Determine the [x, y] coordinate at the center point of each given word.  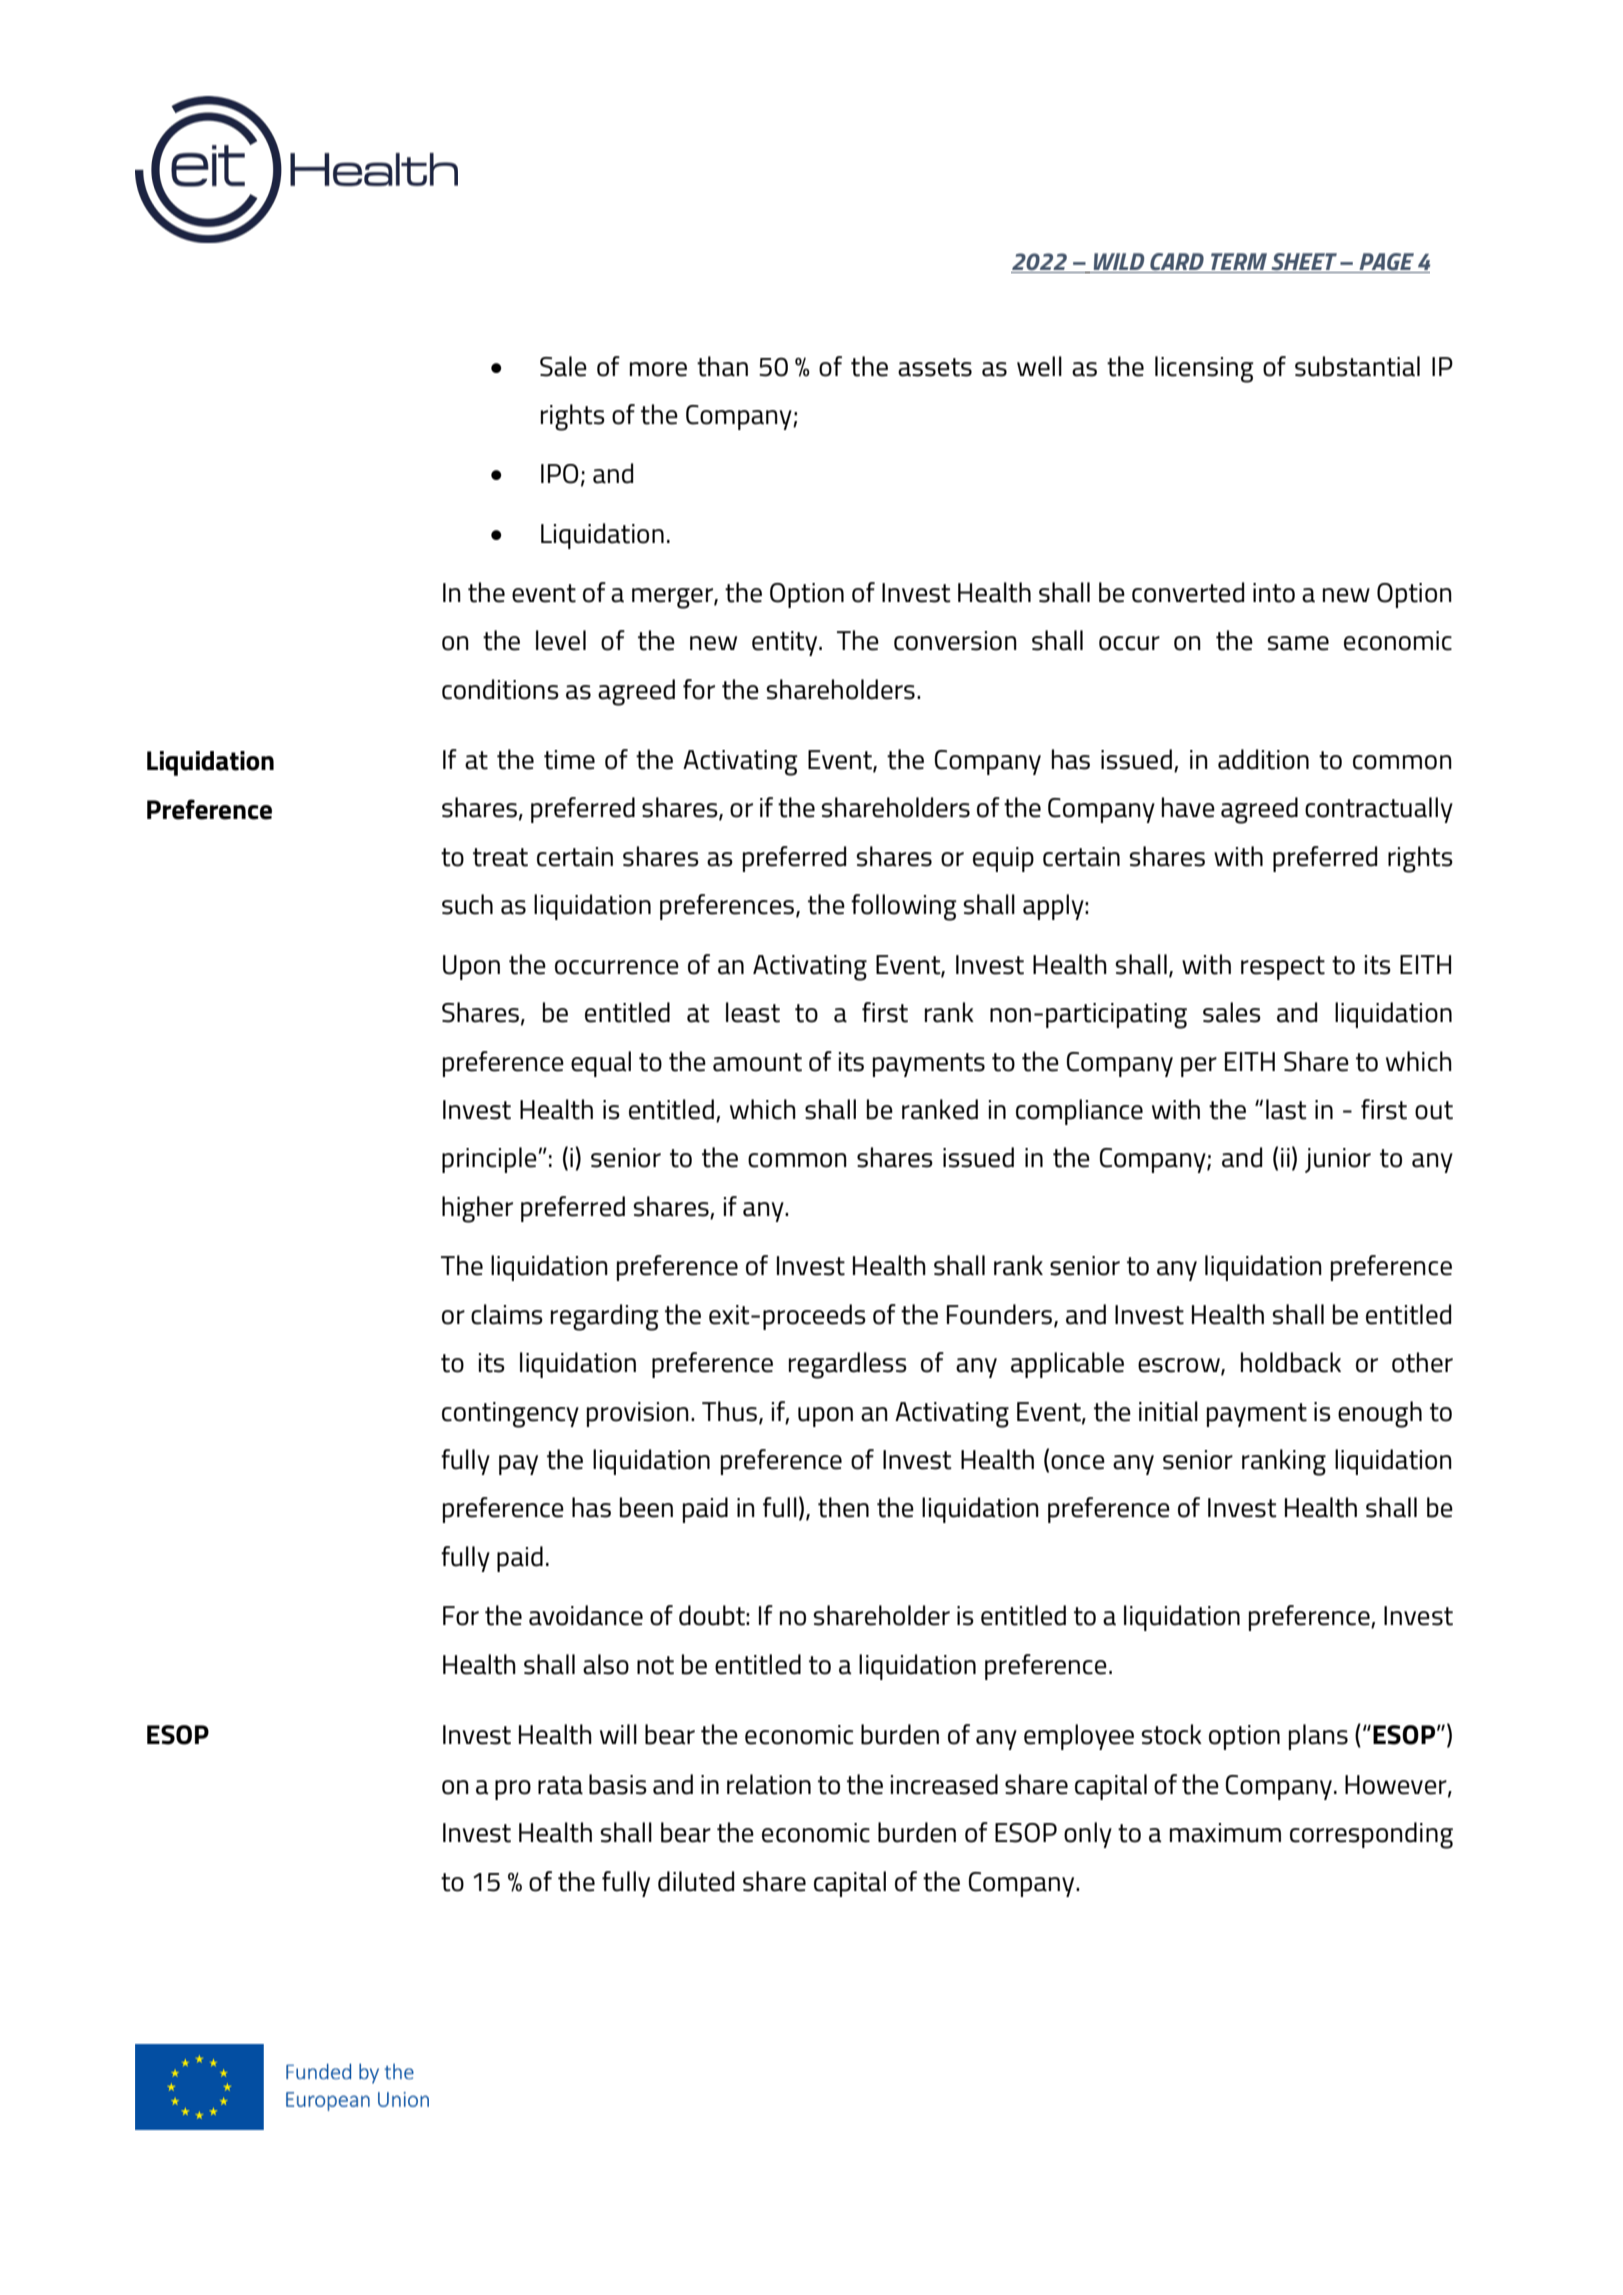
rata [560, 1785]
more [658, 369]
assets [935, 367]
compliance [1079, 1112]
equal [601, 1064]
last [1286, 1109]
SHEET [1304, 263]
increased [944, 1784]
